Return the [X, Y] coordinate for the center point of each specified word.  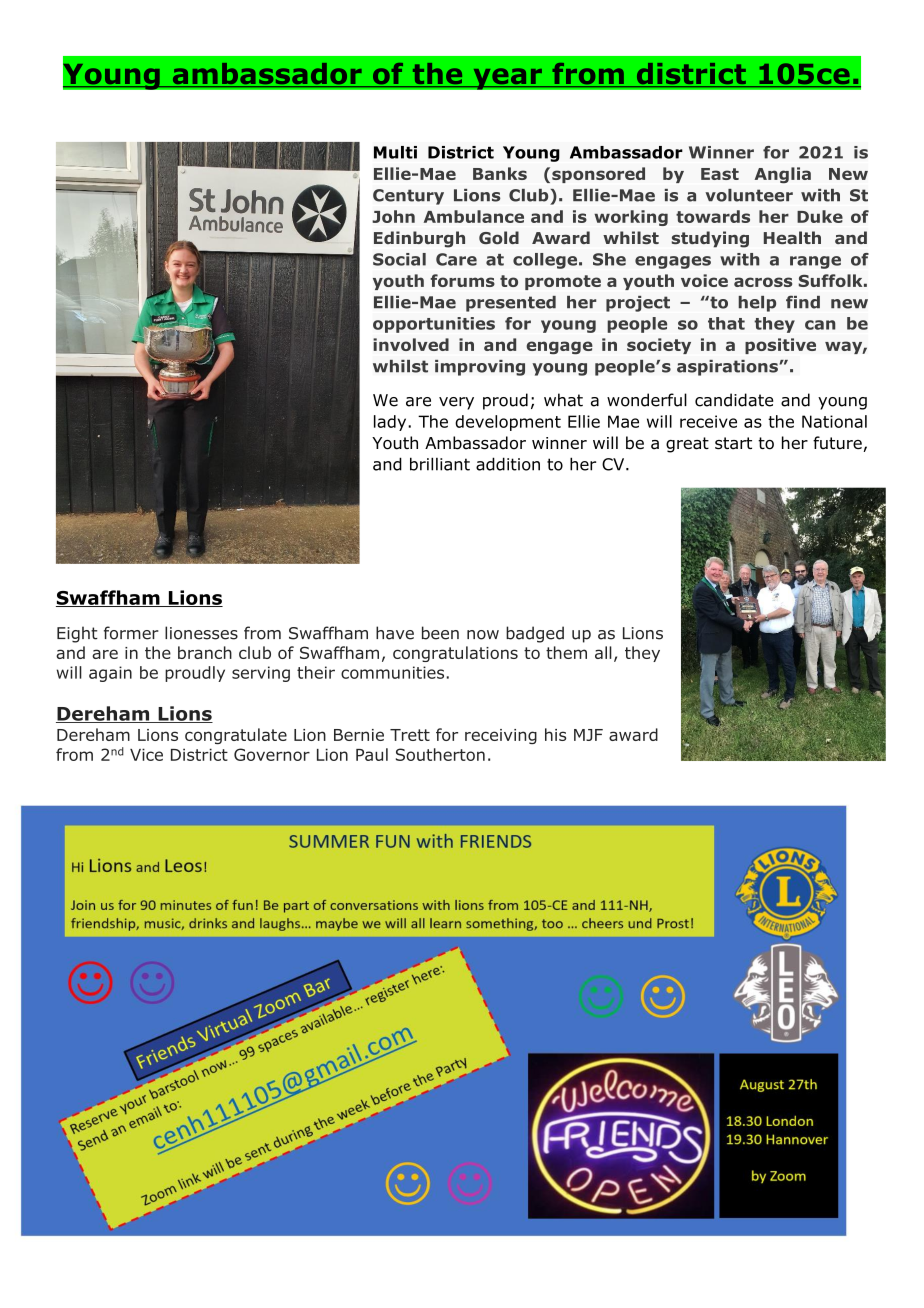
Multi [395, 152]
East [720, 174]
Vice [146, 754]
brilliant [440, 464]
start [733, 443]
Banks [500, 173]
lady [391, 423]
